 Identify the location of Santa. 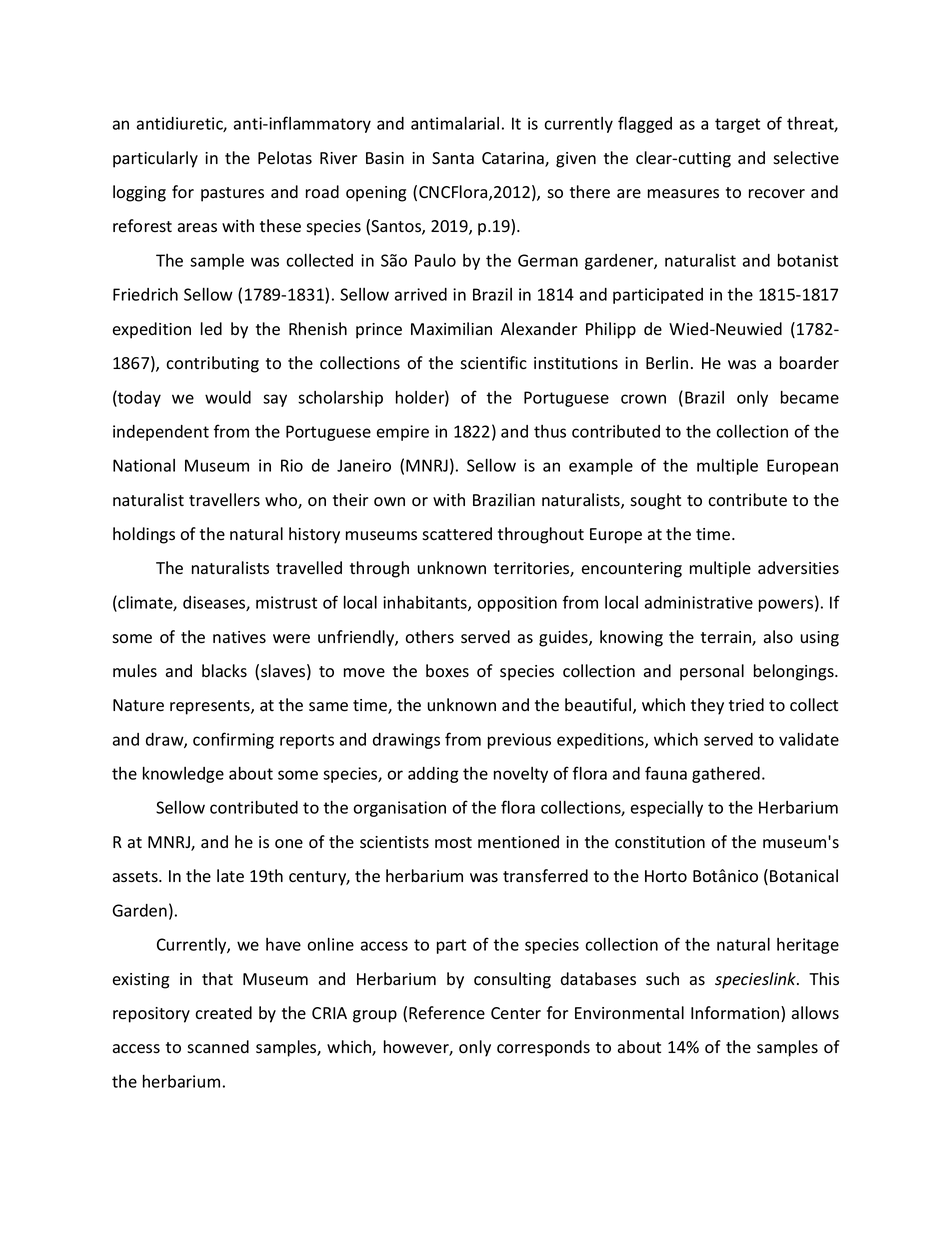
(453, 158).
